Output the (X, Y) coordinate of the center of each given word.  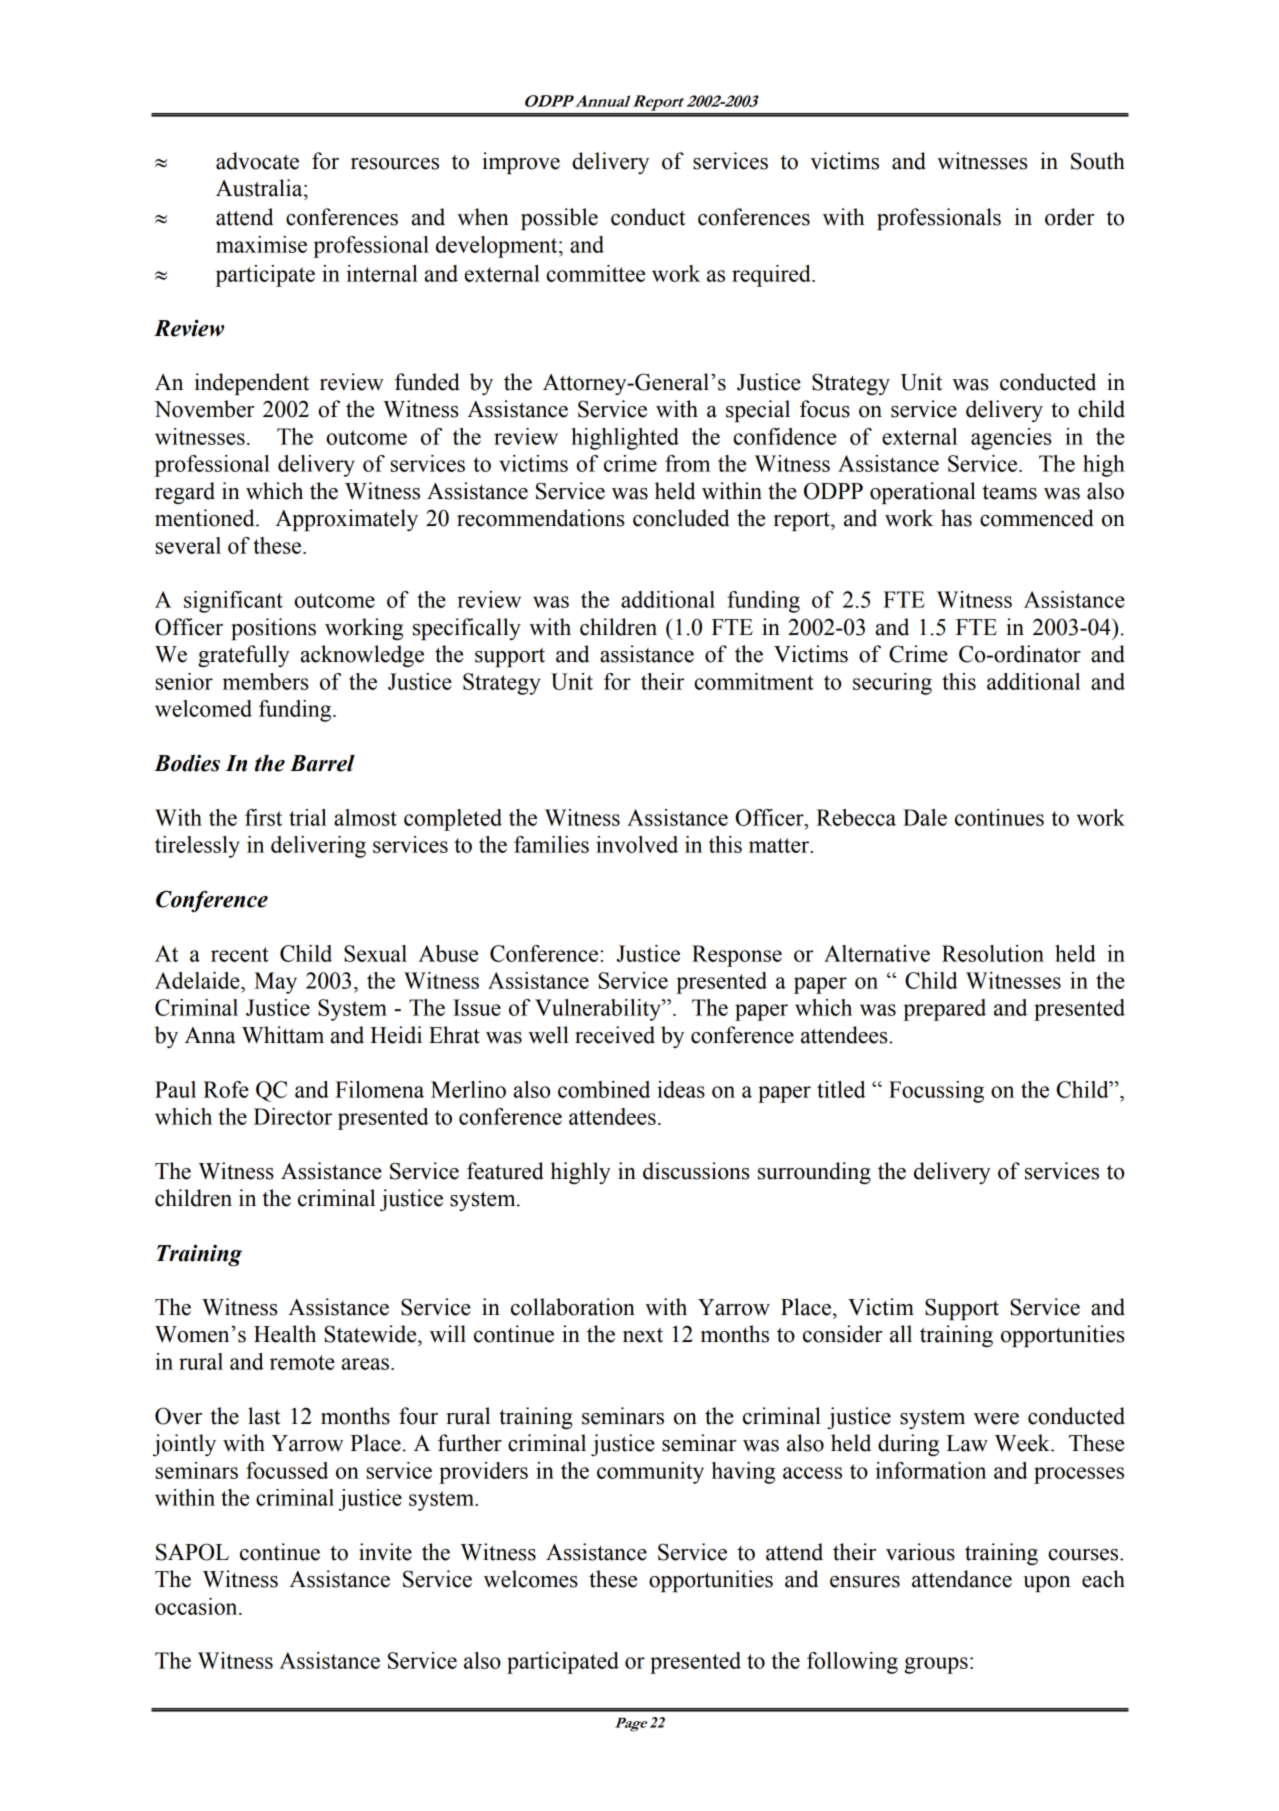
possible (559, 219)
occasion (197, 1606)
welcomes (531, 1579)
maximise (261, 244)
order (1069, 217)
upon (1047, 1584)
